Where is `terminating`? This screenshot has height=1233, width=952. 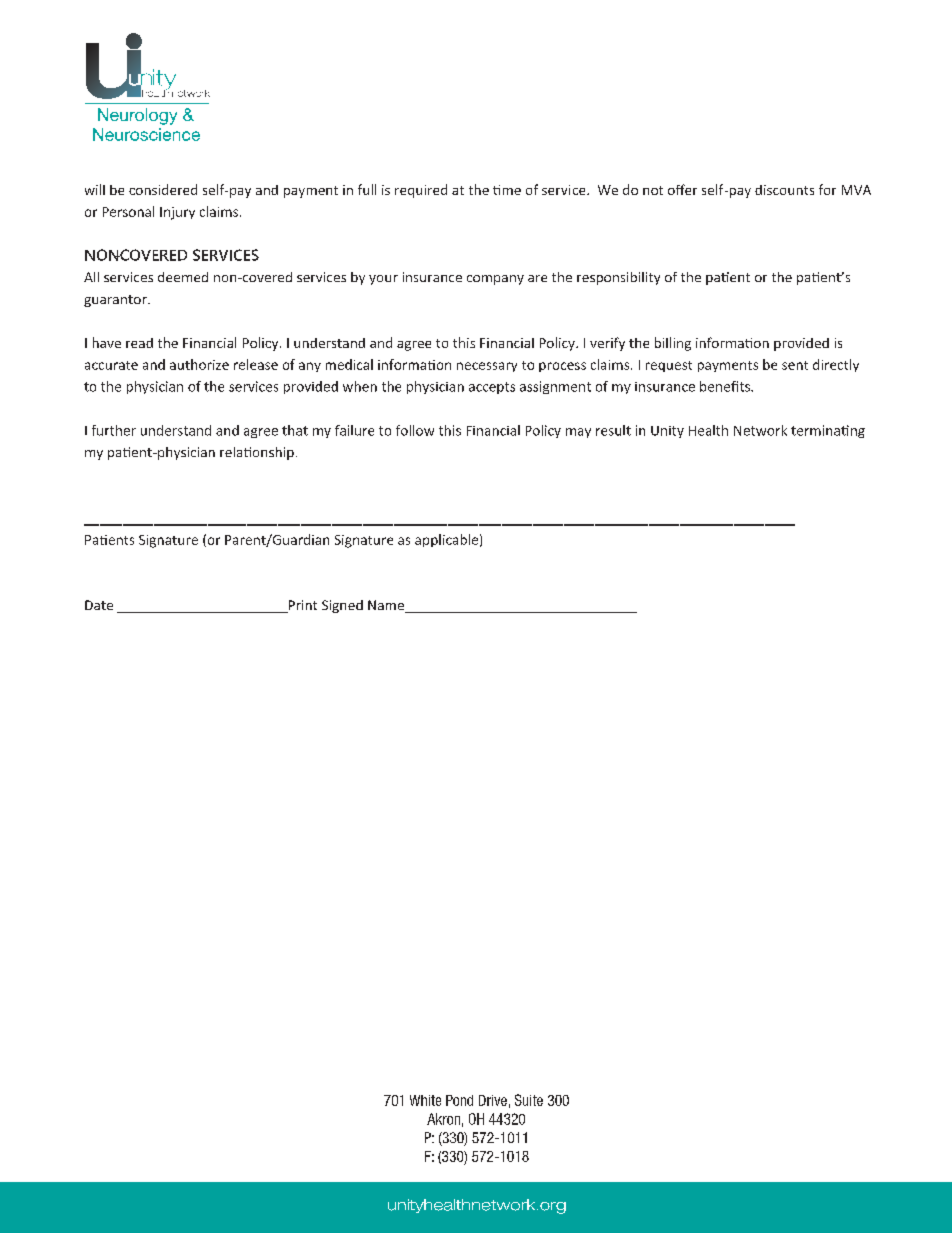
terminating is located at coordinates (828, 431).
